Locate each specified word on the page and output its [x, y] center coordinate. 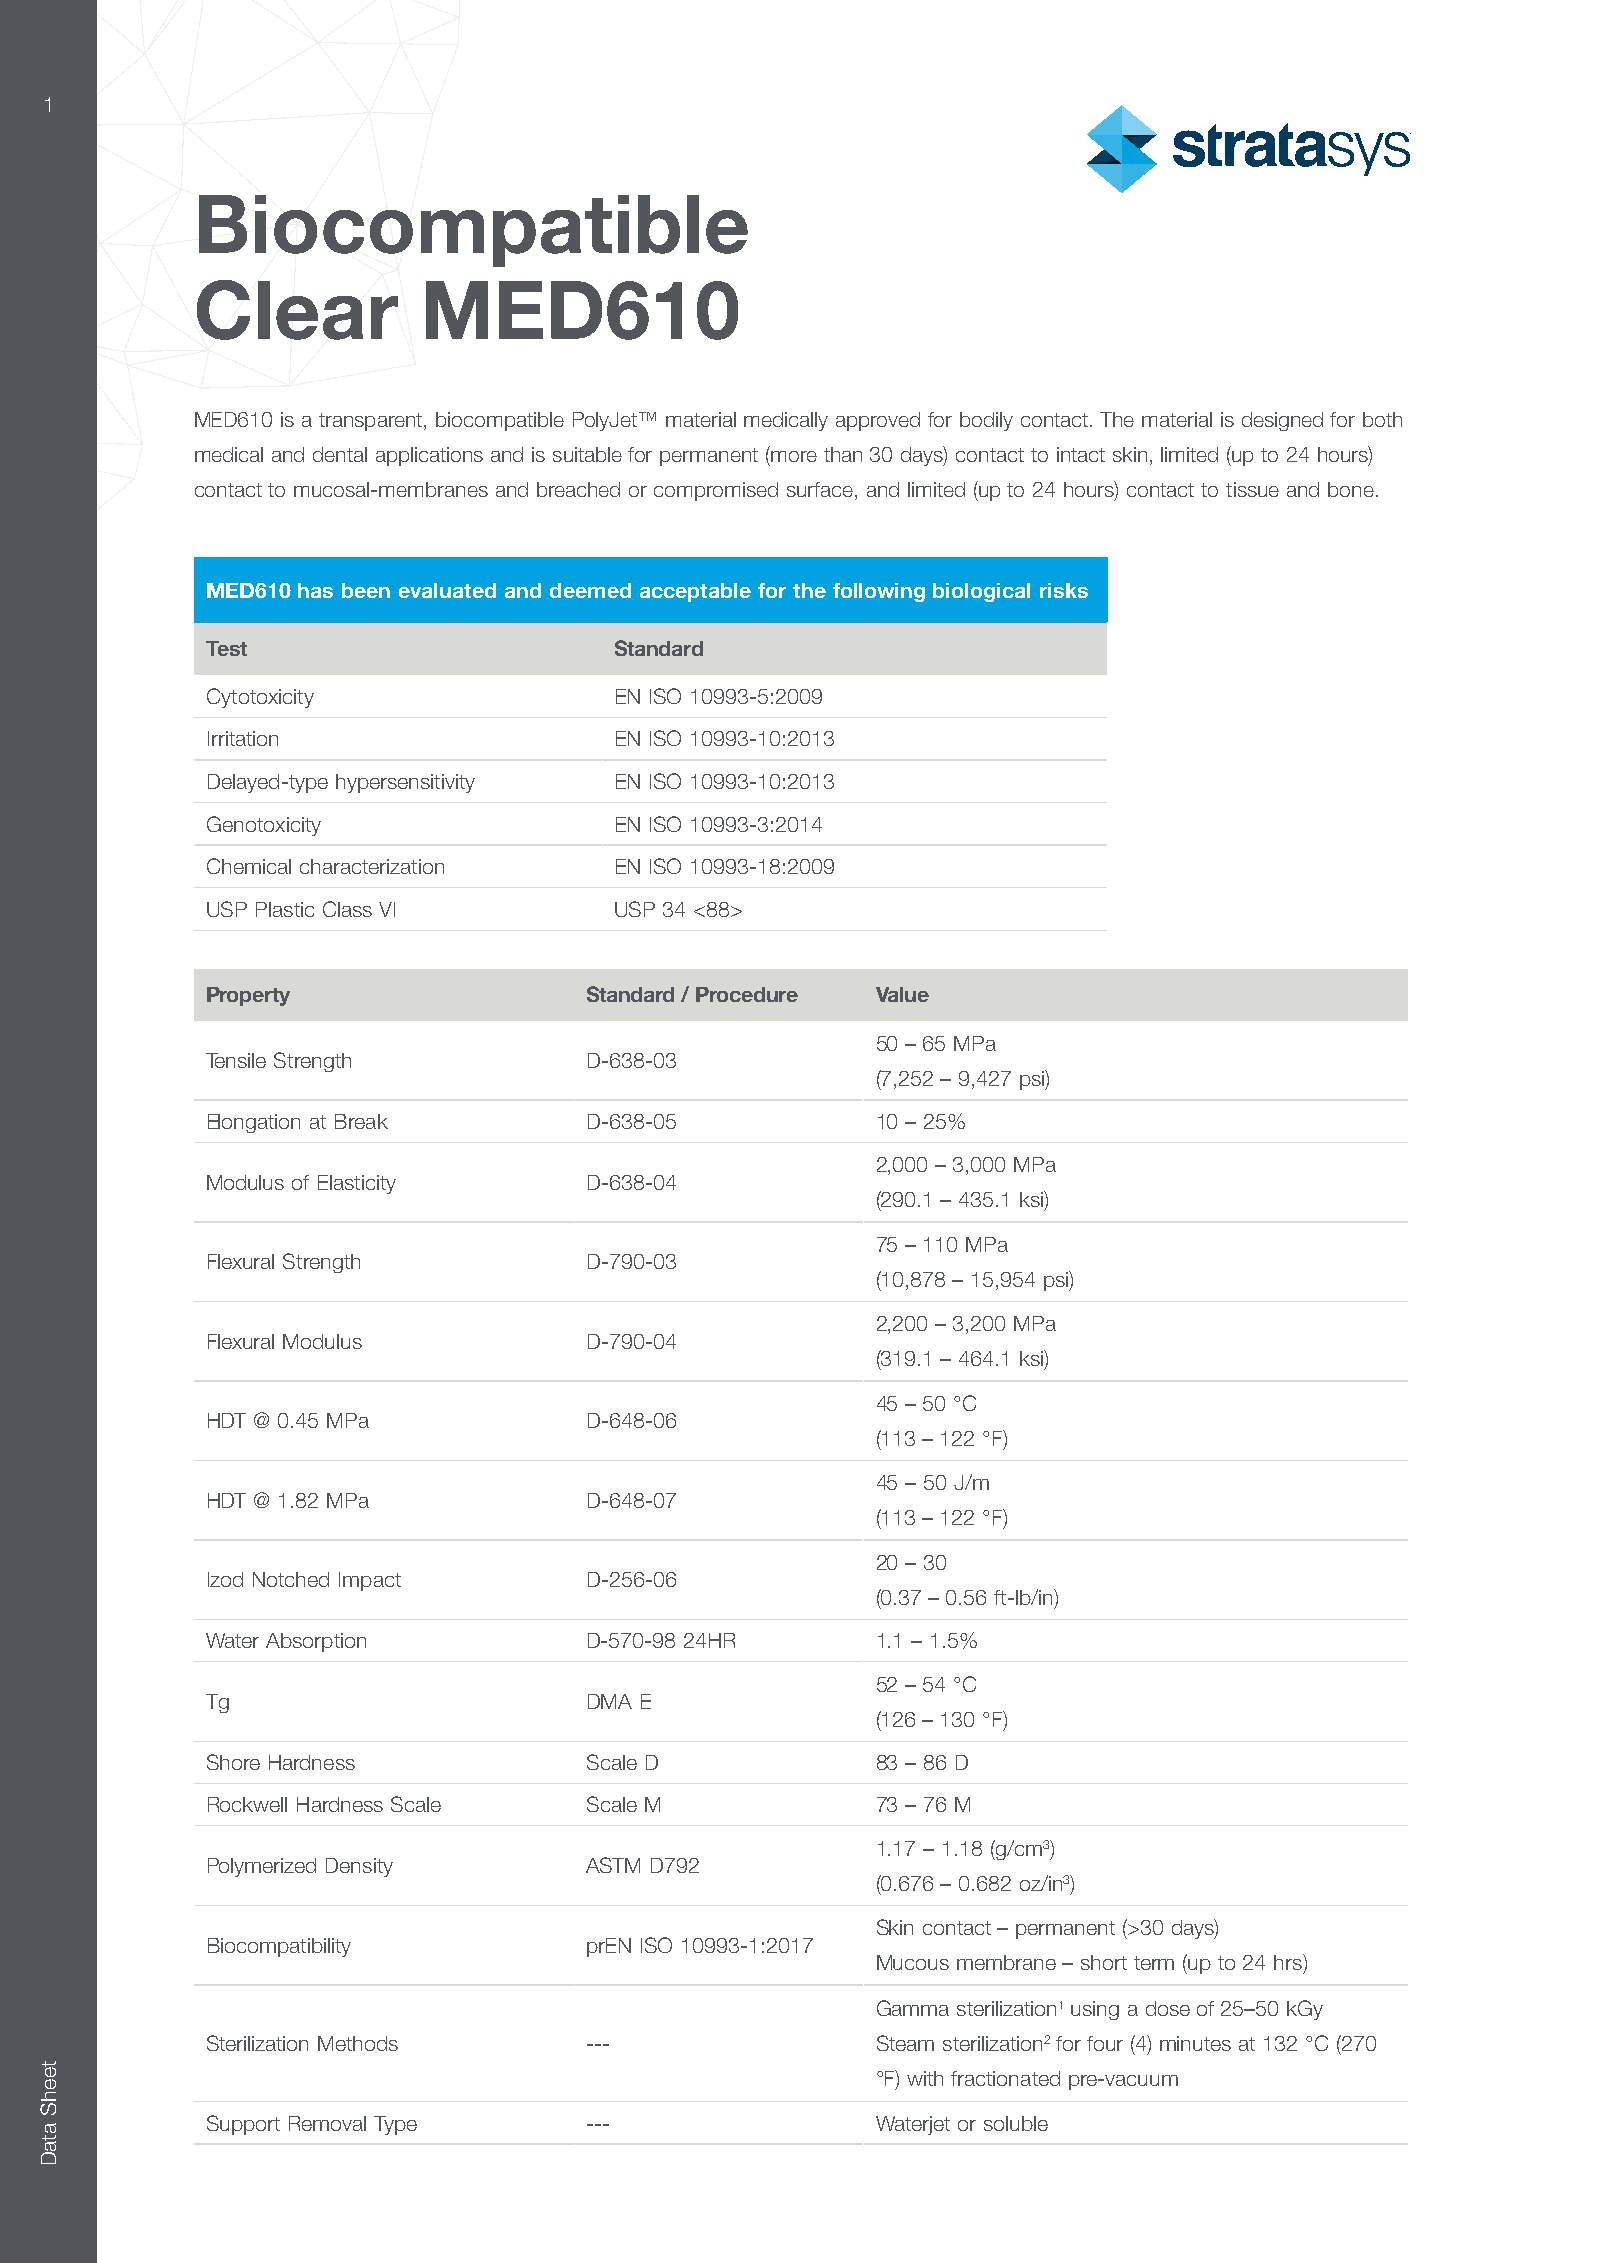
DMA [610, 1701]
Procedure [747, 994]
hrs [1289, 1962]
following [879, 592]
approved [878, 421]
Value [902, 994]
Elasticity [357, 1184]
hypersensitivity [405, 783]
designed [1282, 421]
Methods [358, 2043]
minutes [1195, 2043]
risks [1064, 590]
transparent [372, 422]
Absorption [316, 1642]
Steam [905, 2043]
